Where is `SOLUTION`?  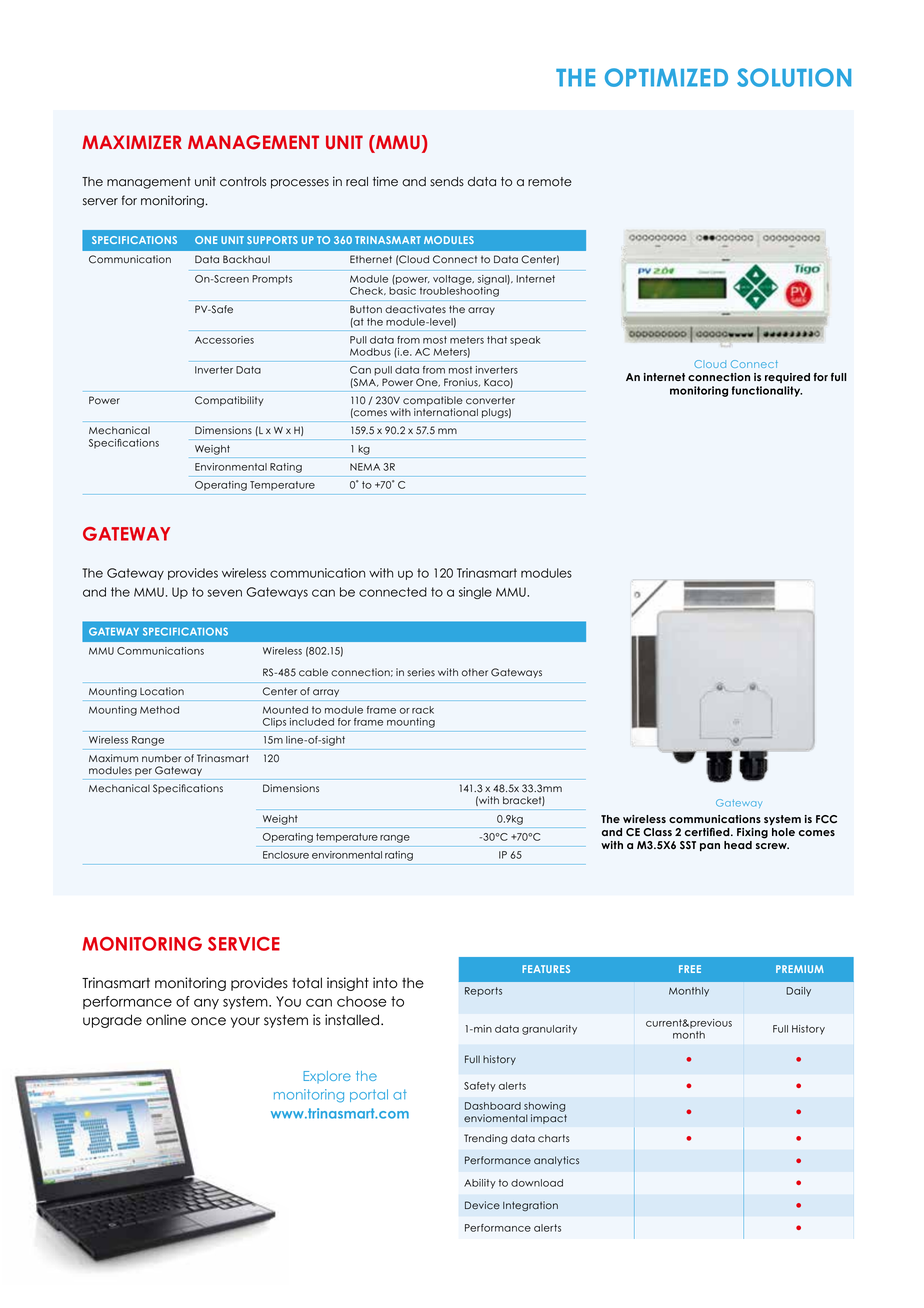 SOLUTION is located at coordinates (794, 77).
